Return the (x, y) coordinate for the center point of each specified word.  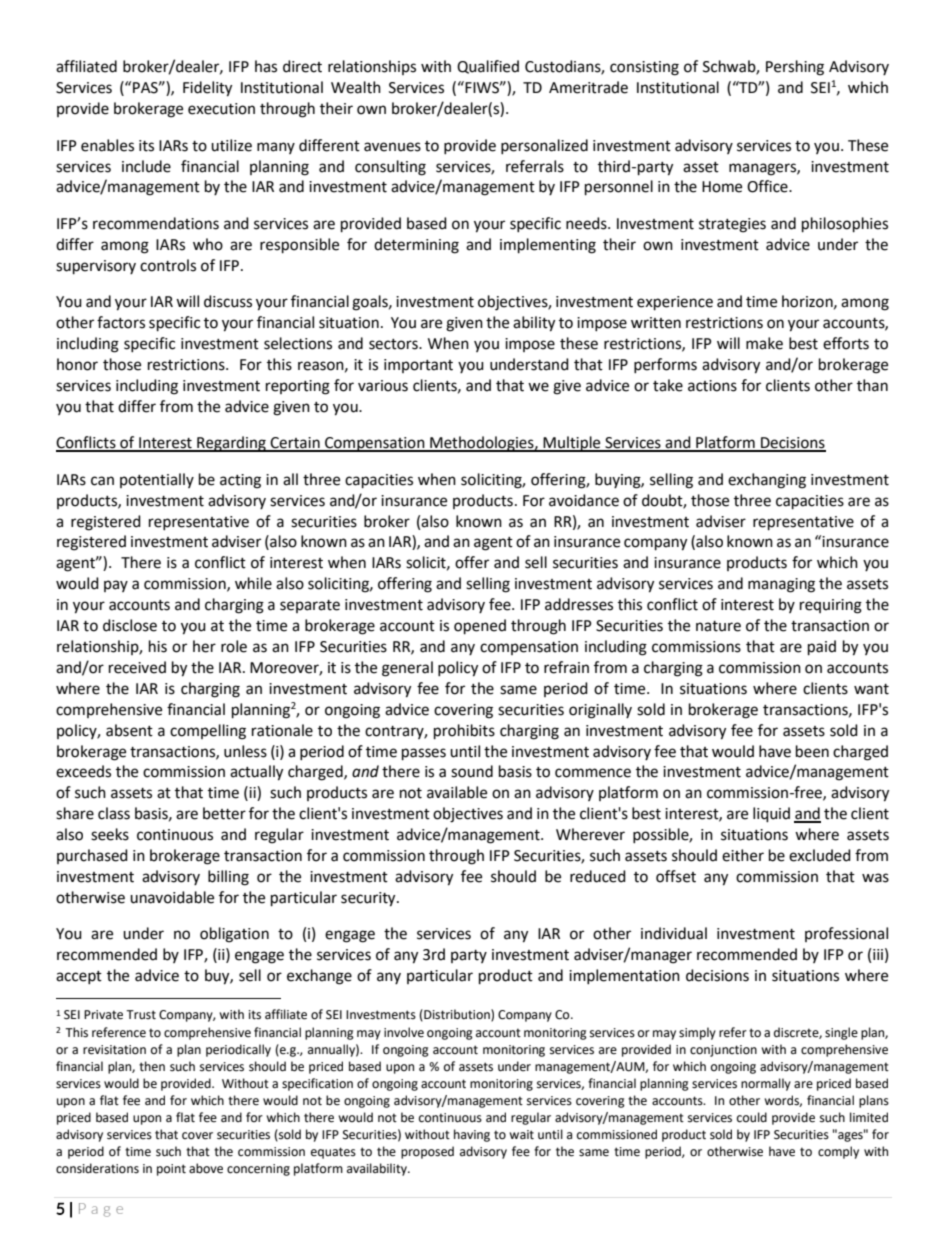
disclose (130, 625)
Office (768, 186)
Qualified (488, 67)
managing (781, 585)
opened (480, 627)
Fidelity (207, 89)
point (171, 1170)
